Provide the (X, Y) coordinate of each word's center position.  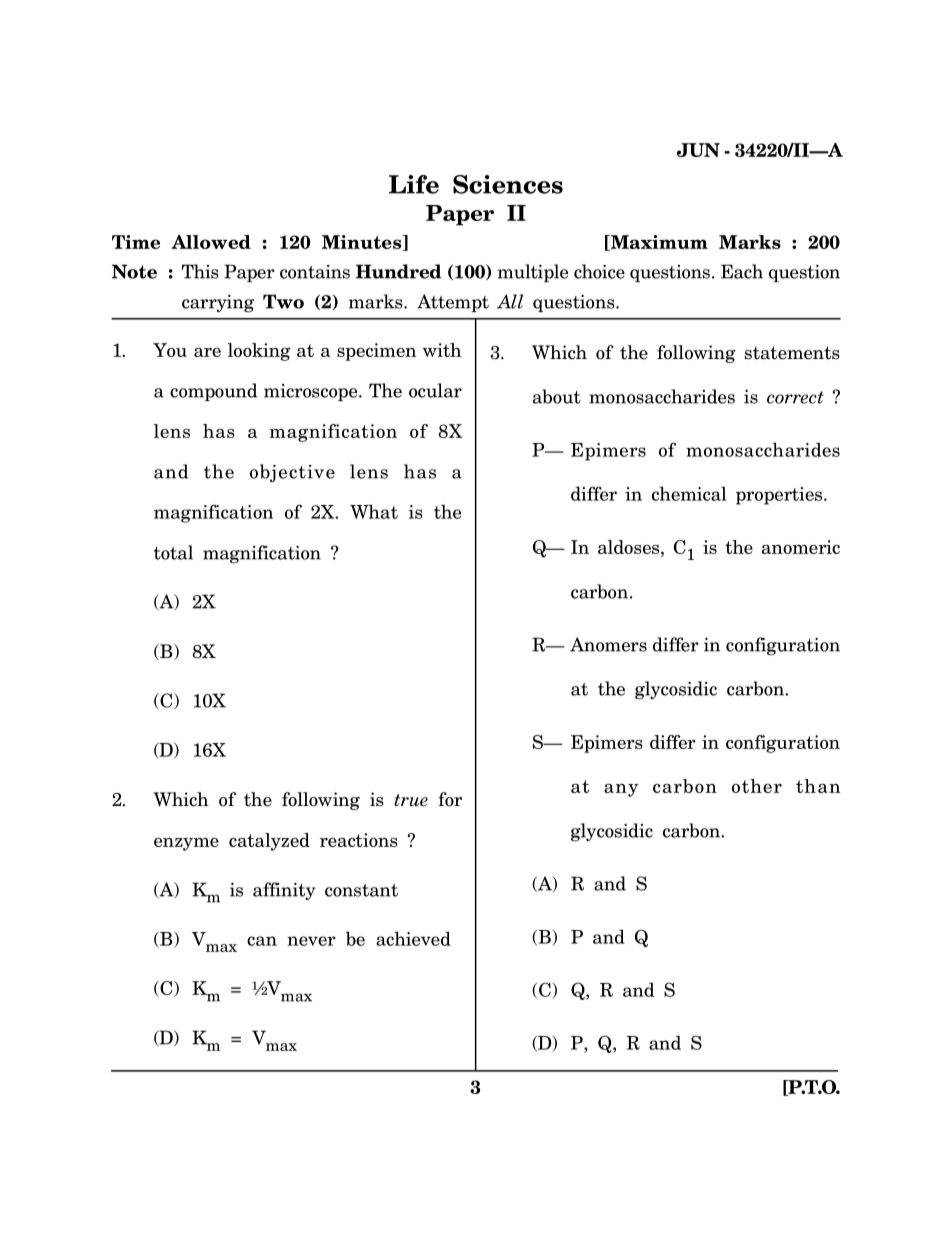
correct (795, 397)
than (818, 786)
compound (213, 392)
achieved (413, 938)
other (757, 786)
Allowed (211, 242)
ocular (435, 390)
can (262, 941)
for (450, 799)
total (173, 552)
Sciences (508, 184)
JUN (698, 150)
